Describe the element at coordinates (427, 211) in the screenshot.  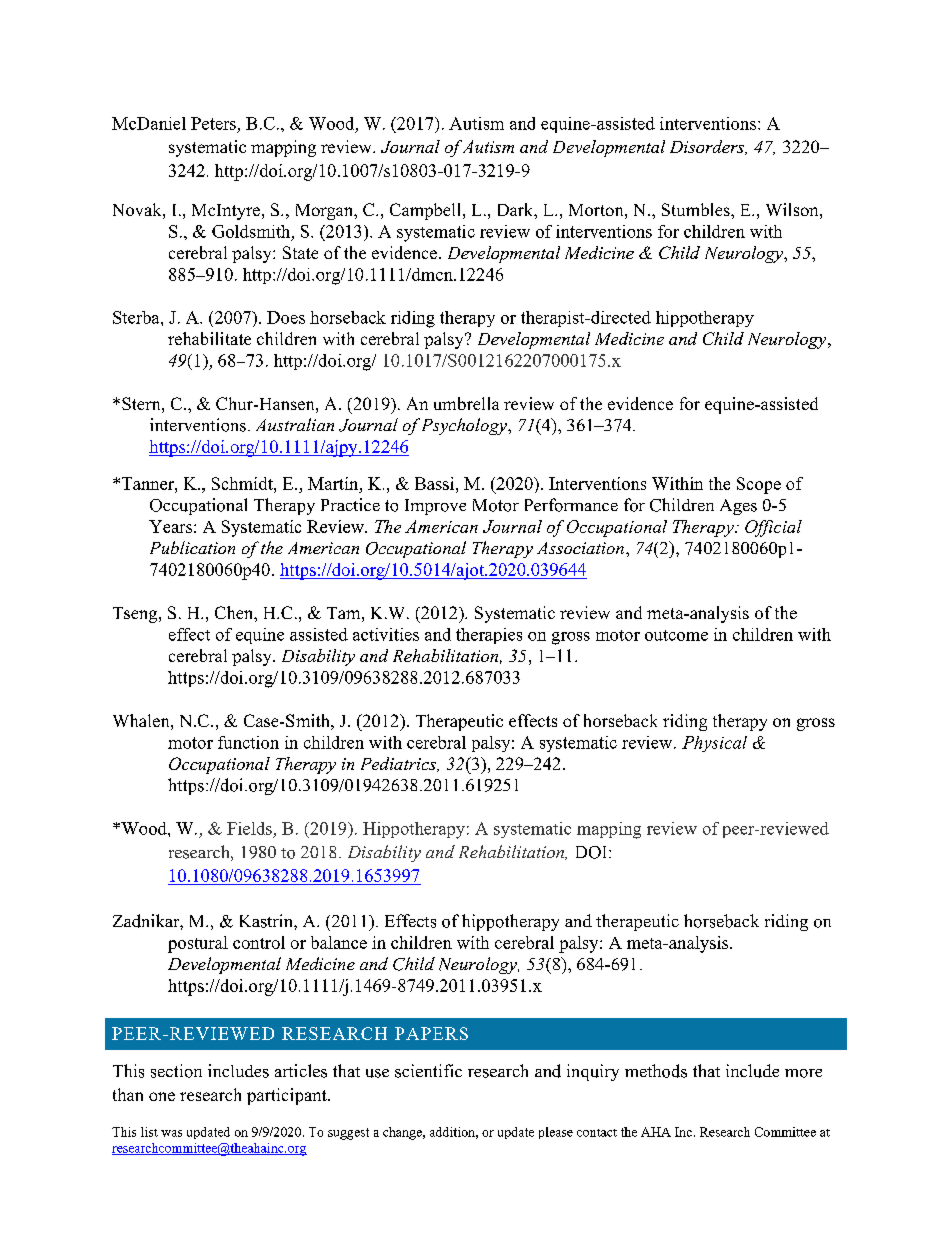
I see `Campbell` at that location.
